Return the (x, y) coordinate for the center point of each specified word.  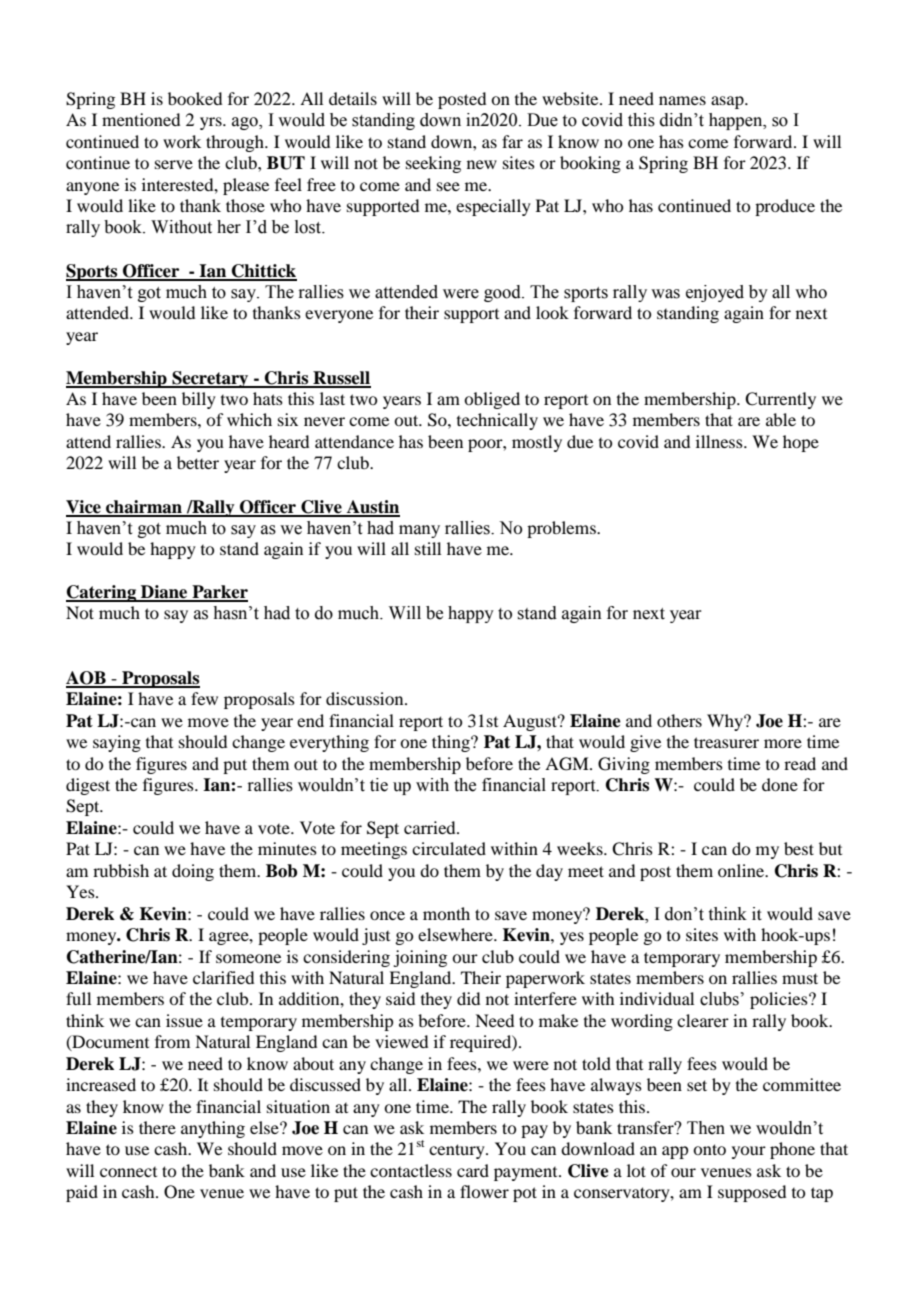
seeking (433, 164)
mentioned (141, 119)
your (749, 1152)
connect (128, 1172)
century (458, 1151)
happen (737, 121)
